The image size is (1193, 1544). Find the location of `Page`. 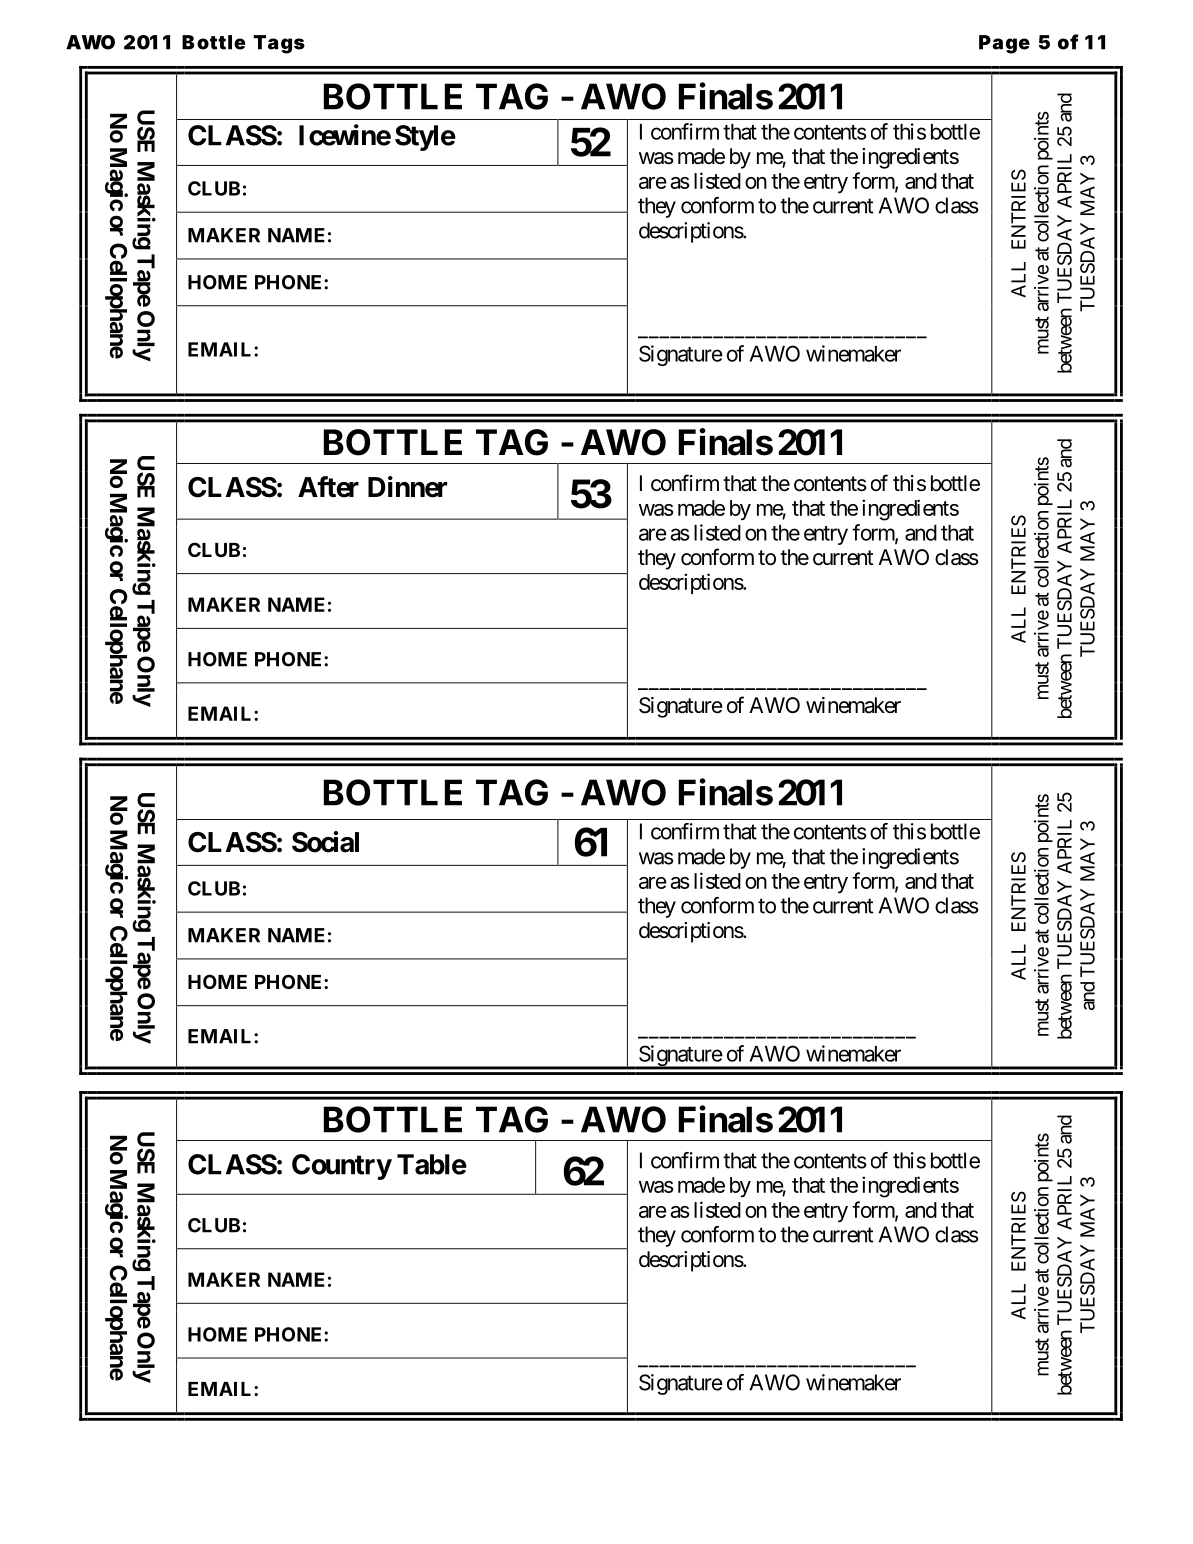

Page is located at coordinates (1004, 44).
